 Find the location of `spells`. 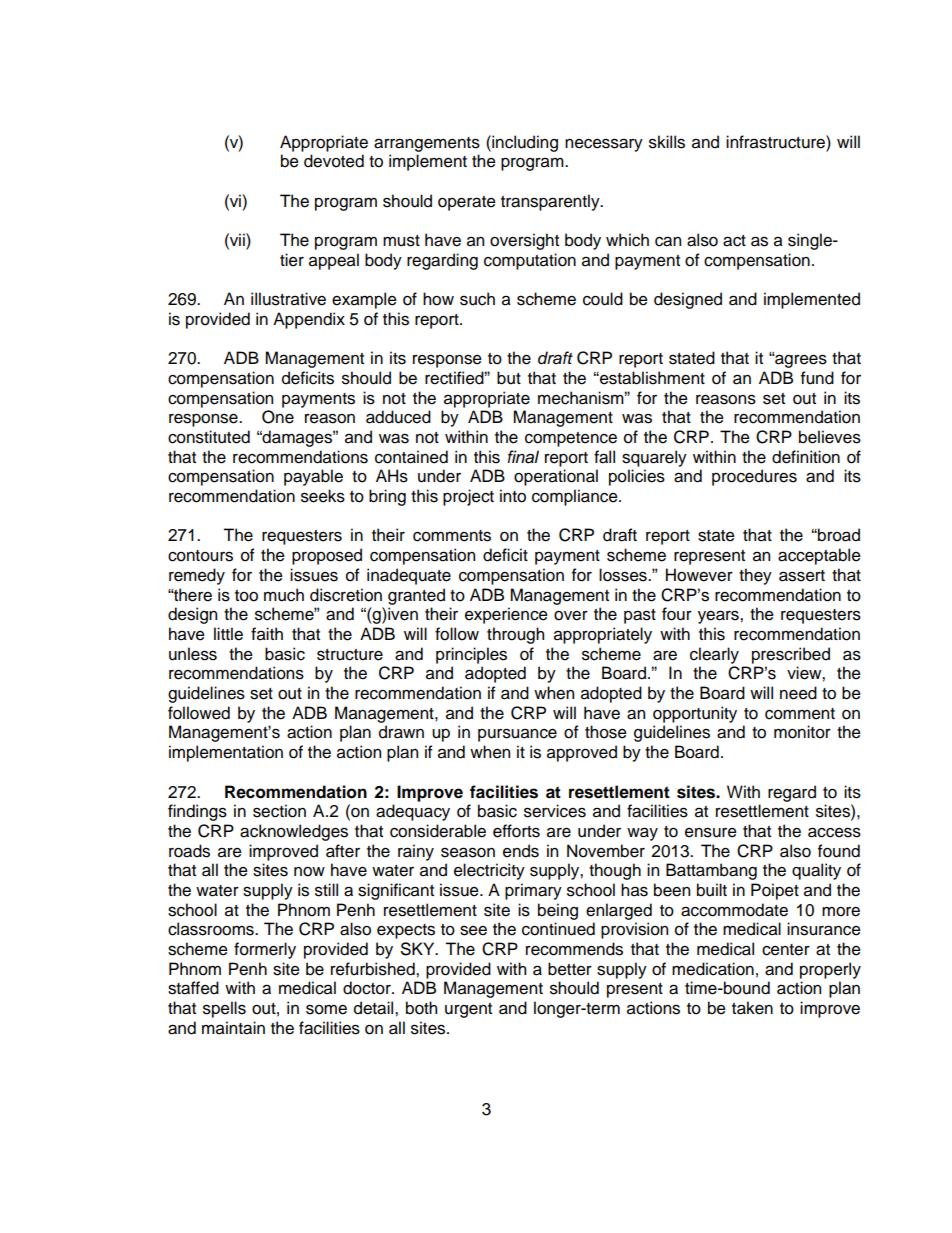

spells is located at coordinates (224, 1009).
